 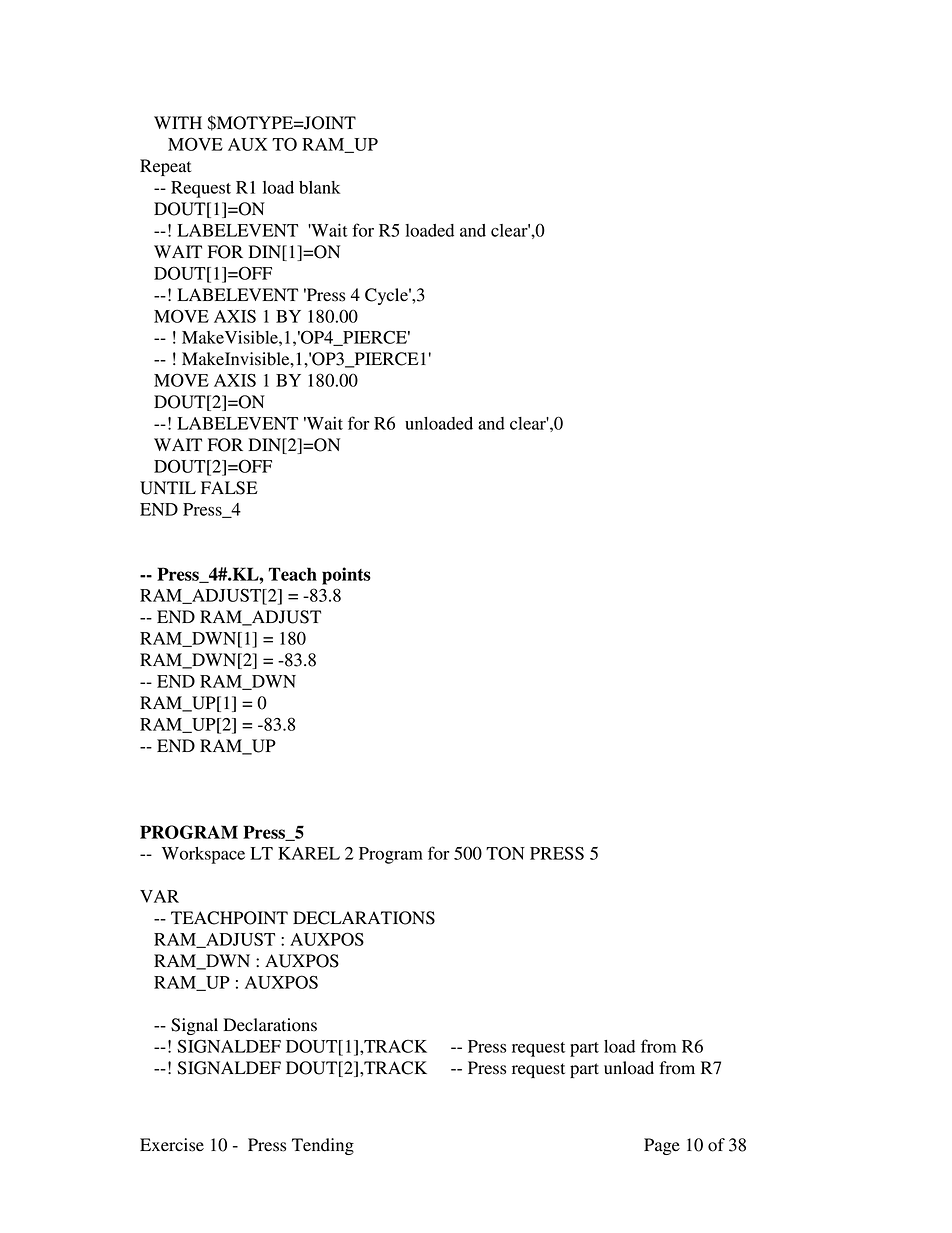 I want to click on Exercise, so click(x=172, y=1145).
